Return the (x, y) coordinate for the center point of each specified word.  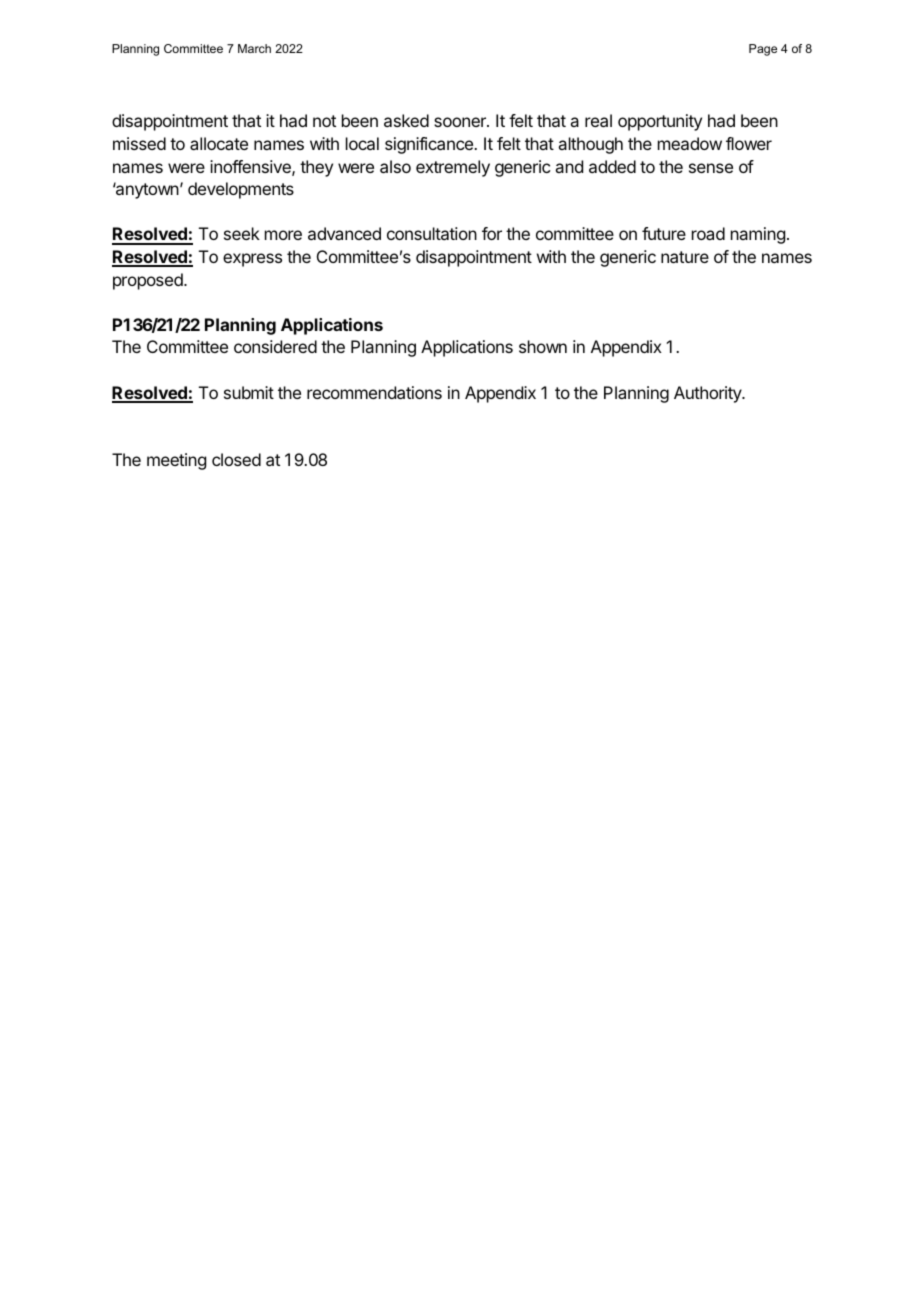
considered (275, 346)
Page (763, 50)
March (254, 48)
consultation (432, 233)
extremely (453, 168)
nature (685, 257)
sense (711, 168)
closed (236, 459)
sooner (461, 122)
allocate (219, 143)
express (252, 260)
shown (543, 346)
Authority (708, 394)
